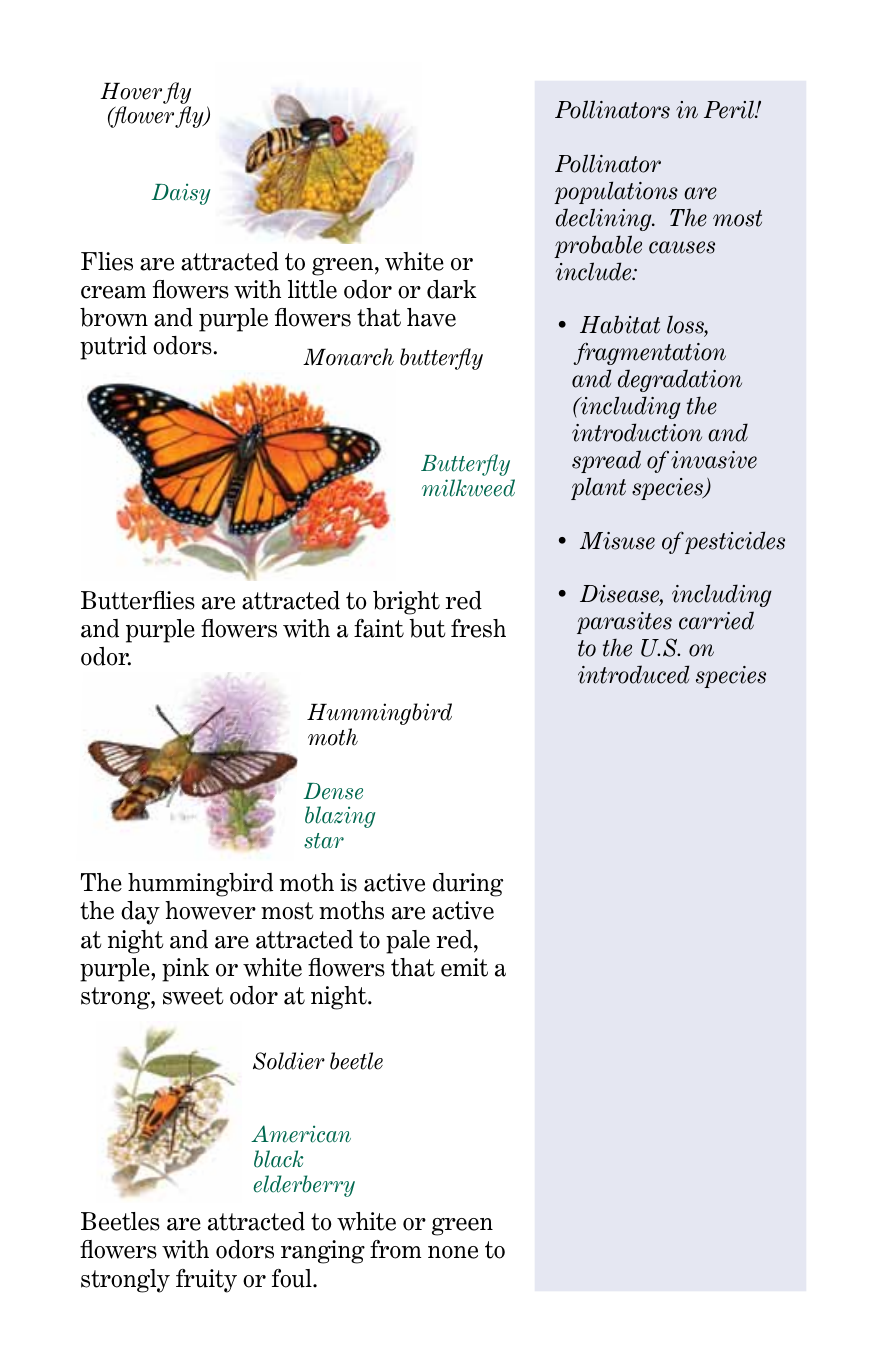  What do you see at coordinates (340, 817) in the page?
I see `blazing` at bounding box center [340, 817].
